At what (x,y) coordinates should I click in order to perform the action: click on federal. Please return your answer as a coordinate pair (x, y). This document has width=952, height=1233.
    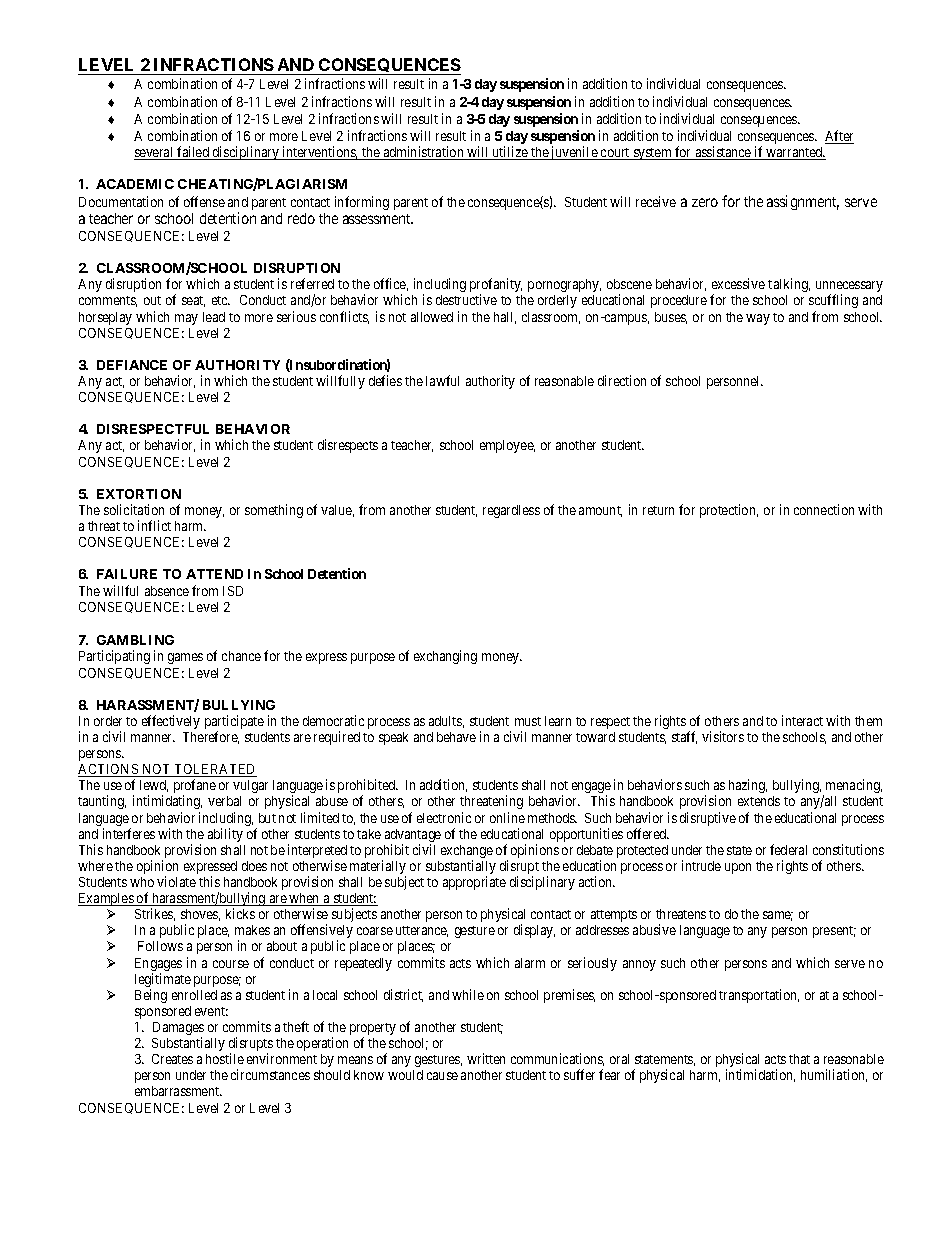
    Looking at the image, I should click on (788, 849).
